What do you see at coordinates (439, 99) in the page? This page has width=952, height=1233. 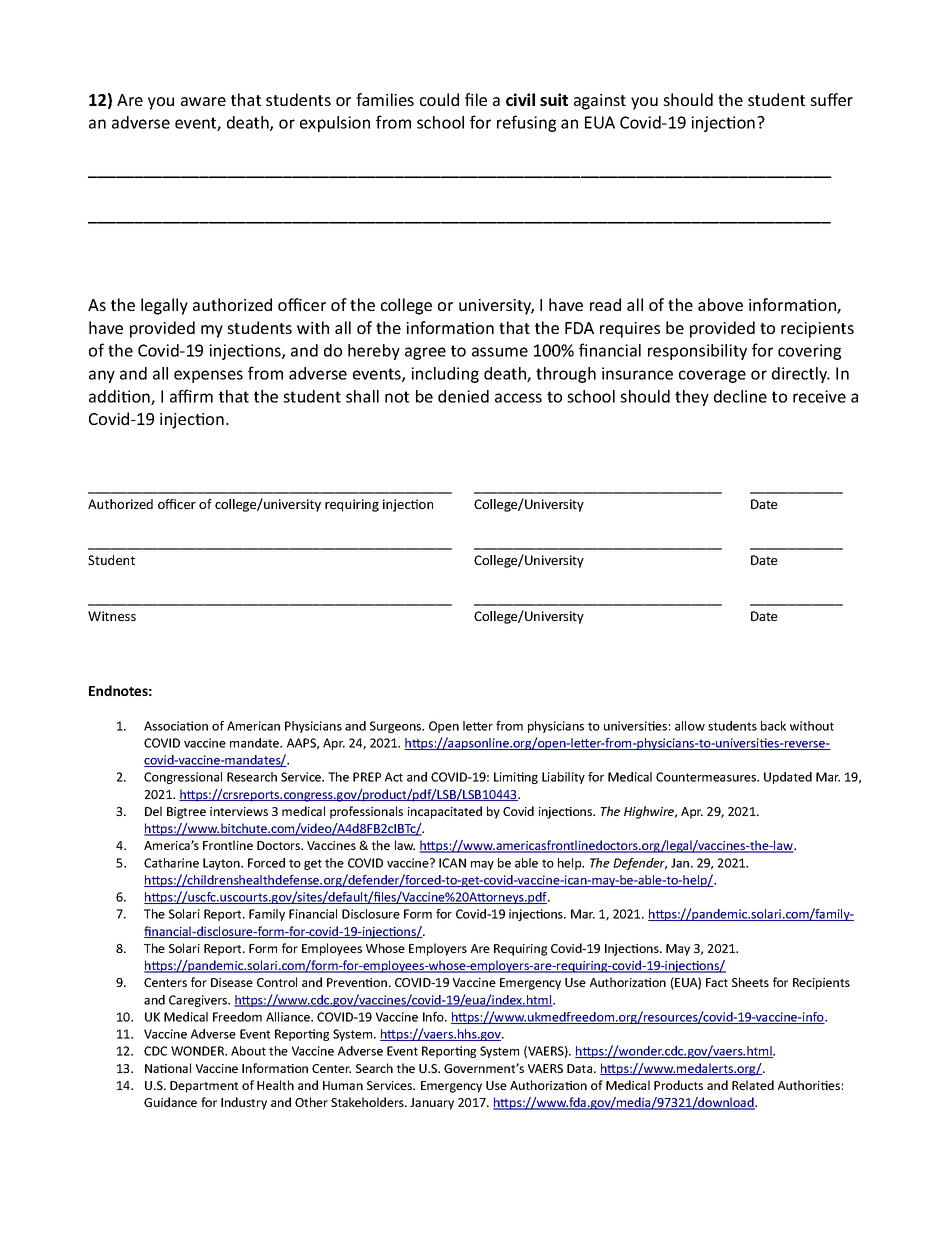 I see `could` at bounding box center [439, 99].
